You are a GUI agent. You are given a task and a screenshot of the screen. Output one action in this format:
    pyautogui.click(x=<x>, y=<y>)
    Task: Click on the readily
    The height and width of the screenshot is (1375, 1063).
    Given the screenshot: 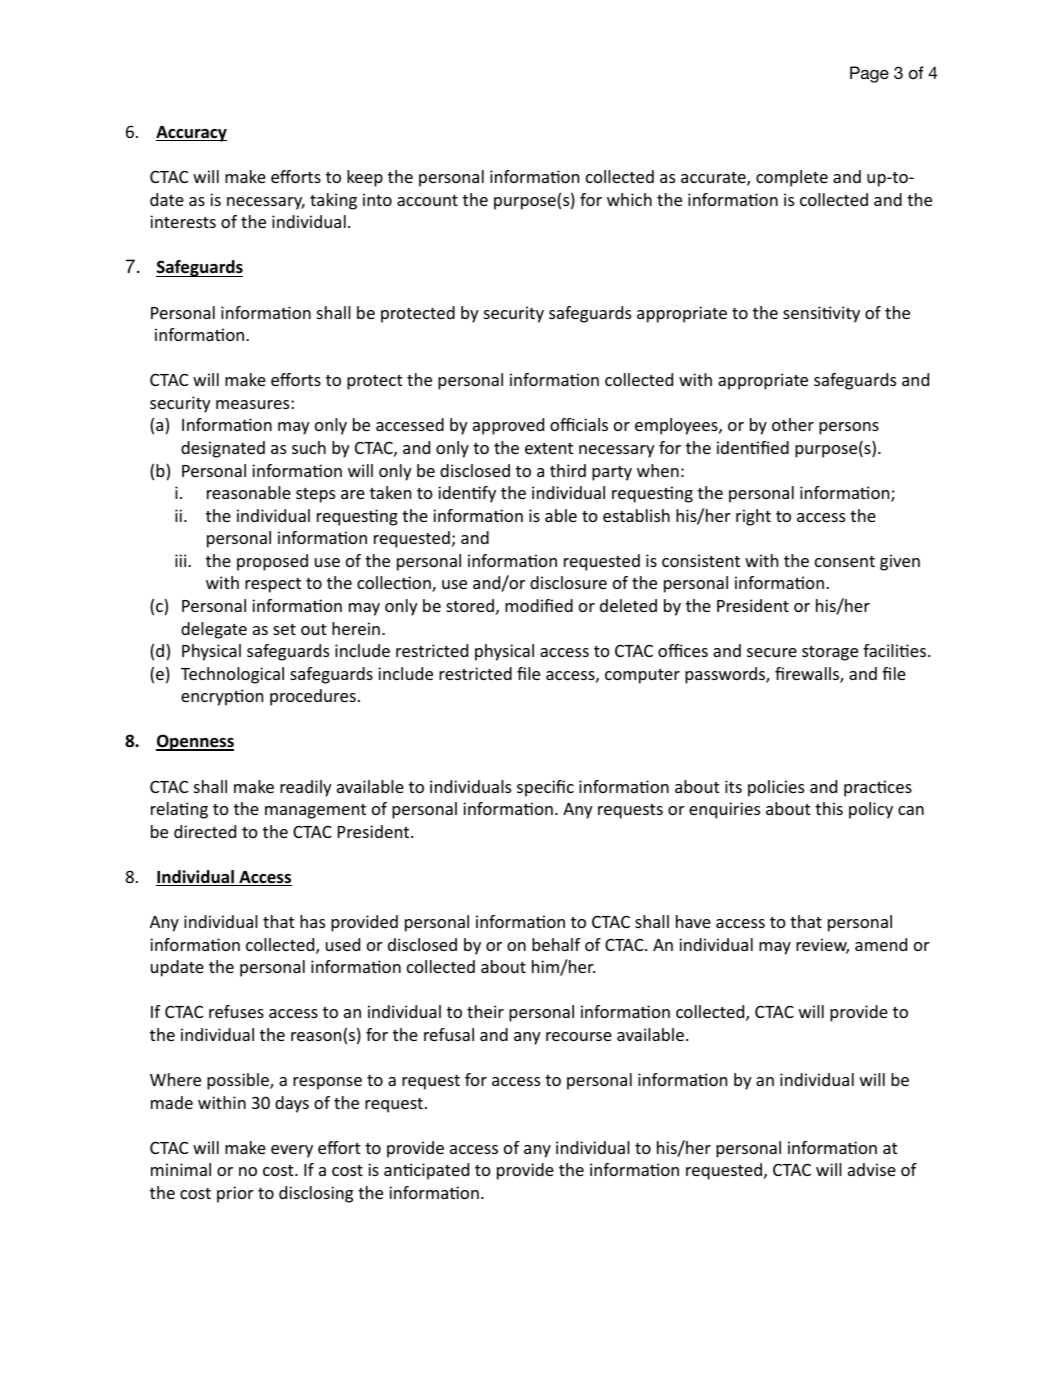 What is the action you would take?
    pyautogui.click(x=306, y=788)
